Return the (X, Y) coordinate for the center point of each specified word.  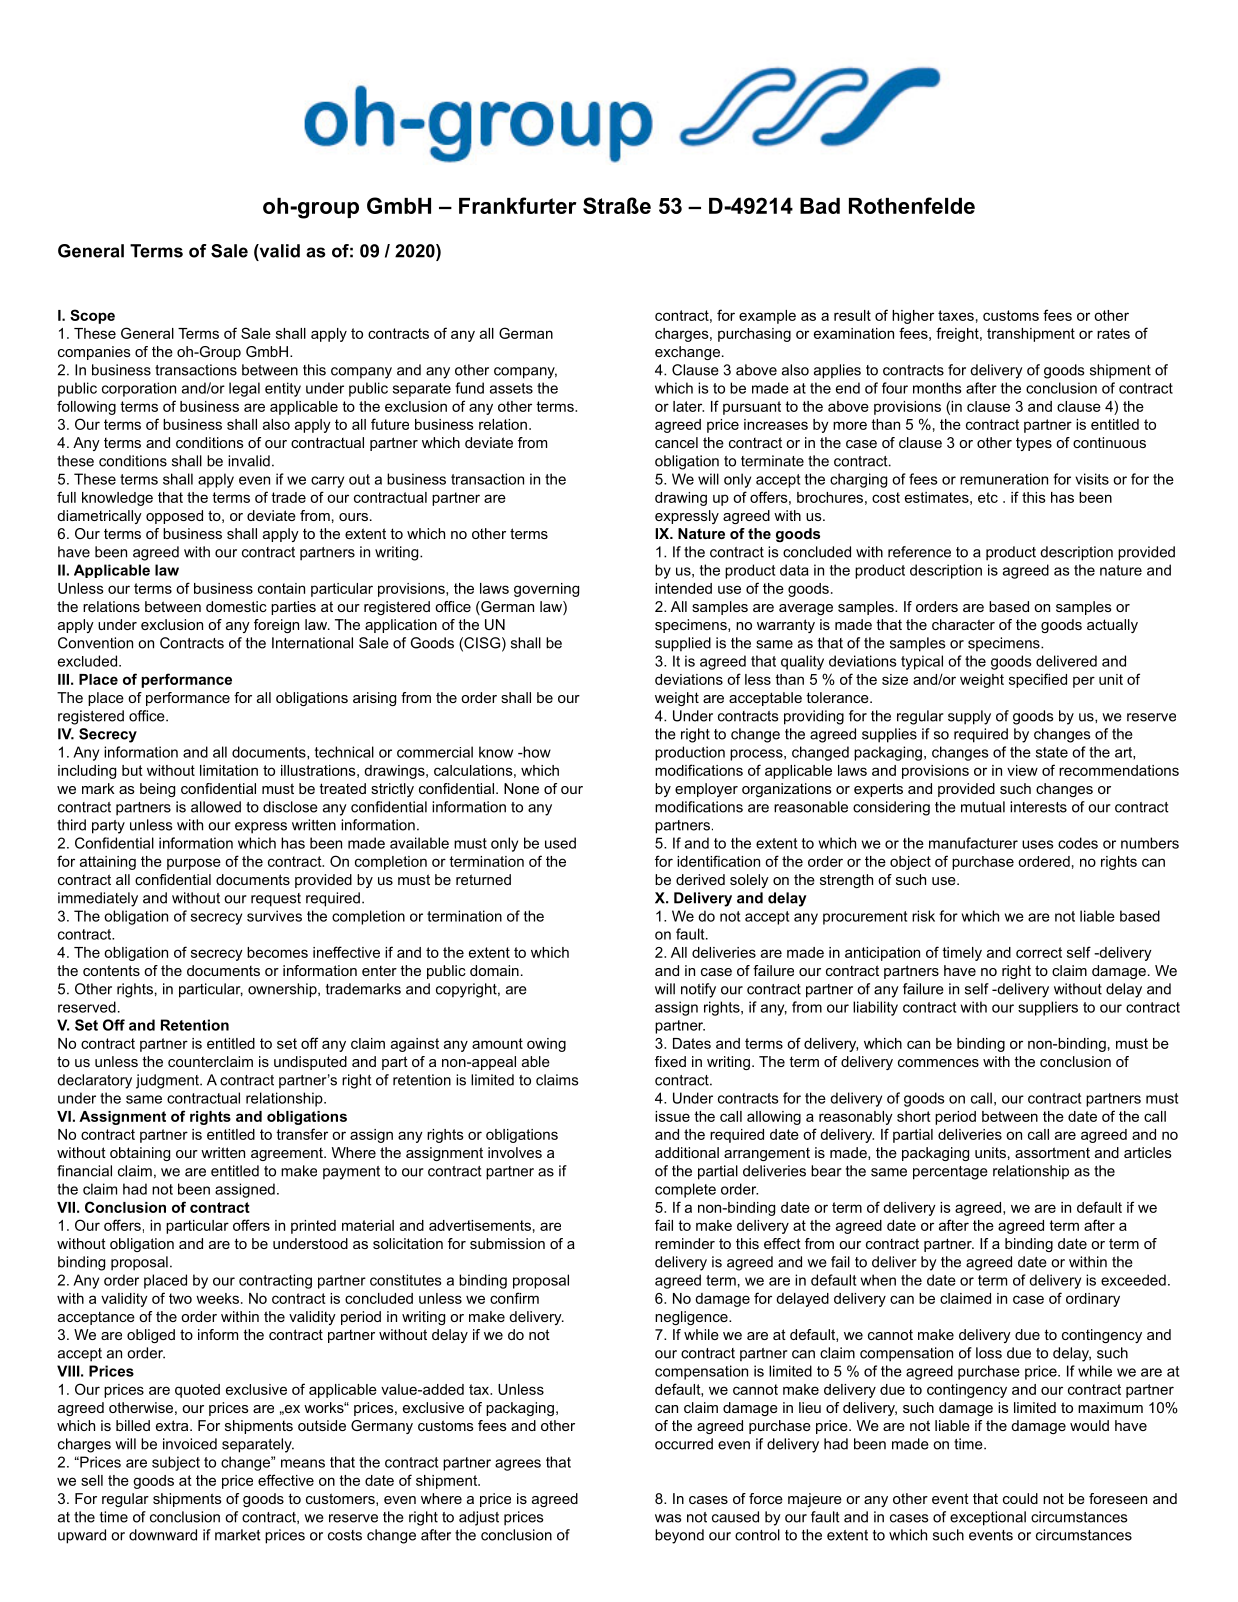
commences (938, 1063)
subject (176, 1463)
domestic (236, 606)
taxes (956, 315)
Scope (92, 316)
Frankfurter (518, 205)
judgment (168, 1081)
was (668, 1518)
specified (1038, 680)
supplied (683, 644)
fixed (670, 1061)
